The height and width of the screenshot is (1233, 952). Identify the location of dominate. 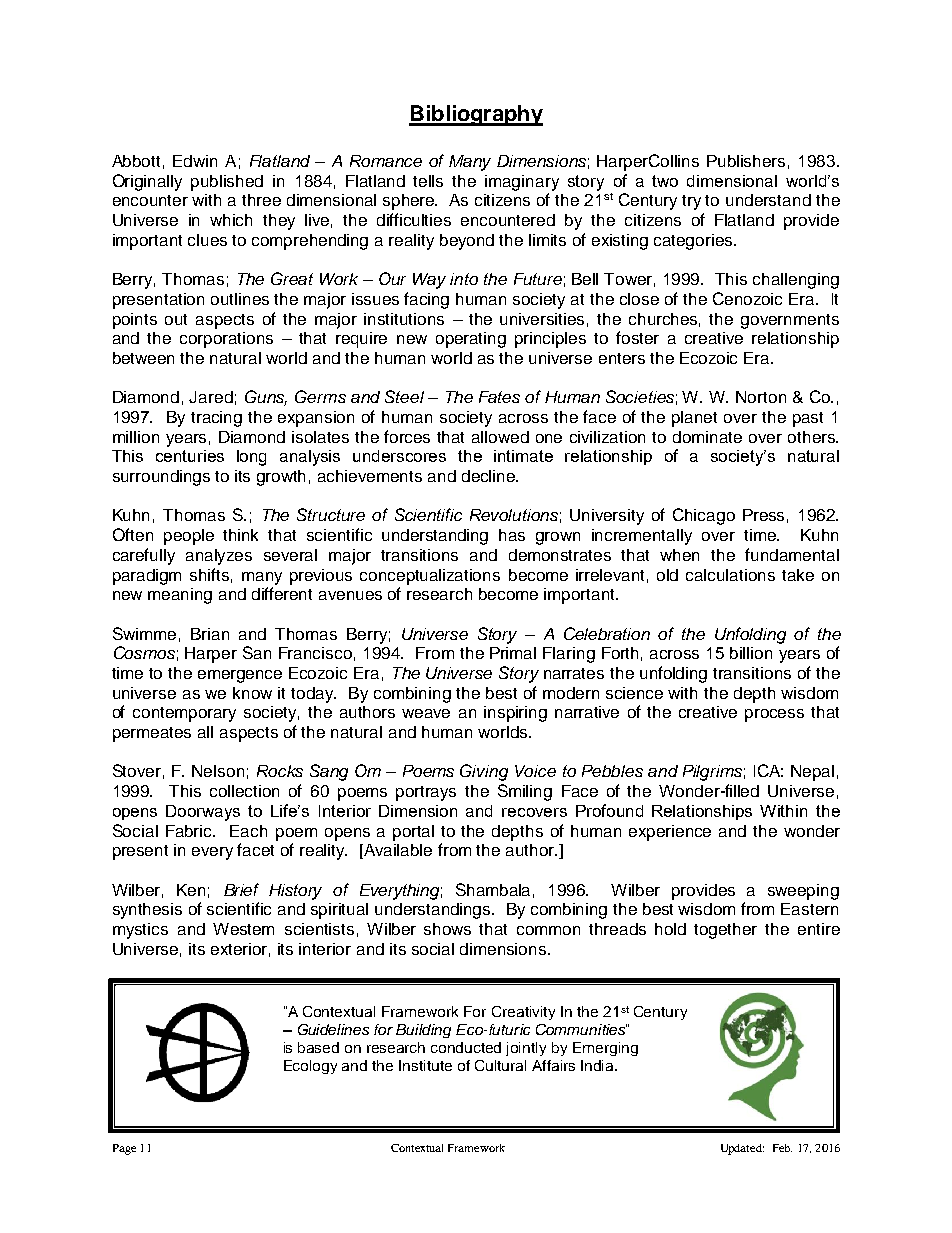
(707, 437).
